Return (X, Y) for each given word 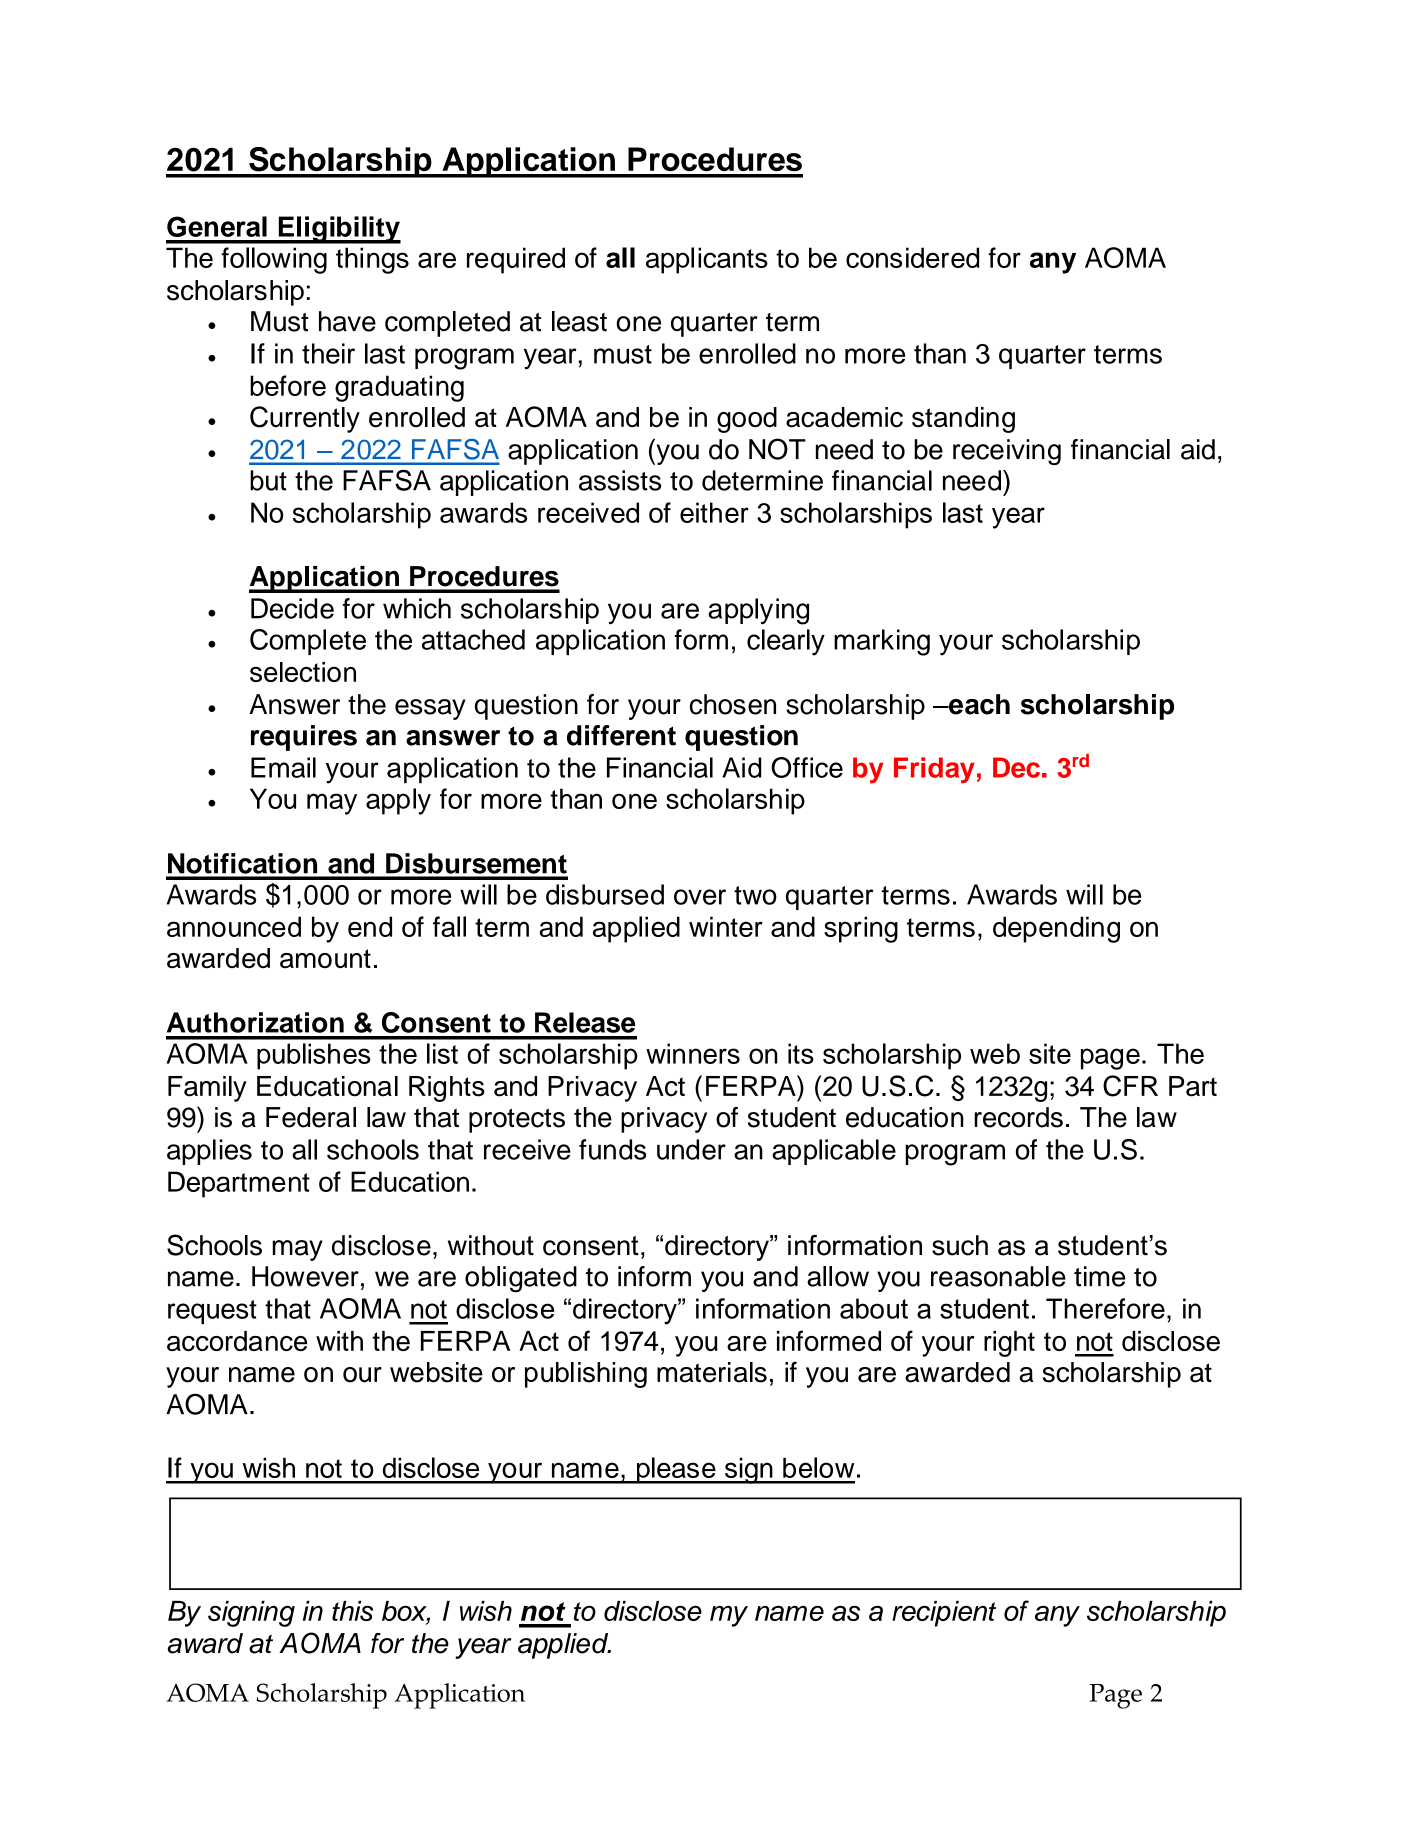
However (305, 1276)
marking (882, 642)
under (691, 1149)
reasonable (998, 1276)
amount (325, 959)
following (274, 260)
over (700, 897)
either (714, 512)
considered (912, 257)
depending (1056, 929)
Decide (292, 608)
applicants (707, 260)
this (352, 1611)
